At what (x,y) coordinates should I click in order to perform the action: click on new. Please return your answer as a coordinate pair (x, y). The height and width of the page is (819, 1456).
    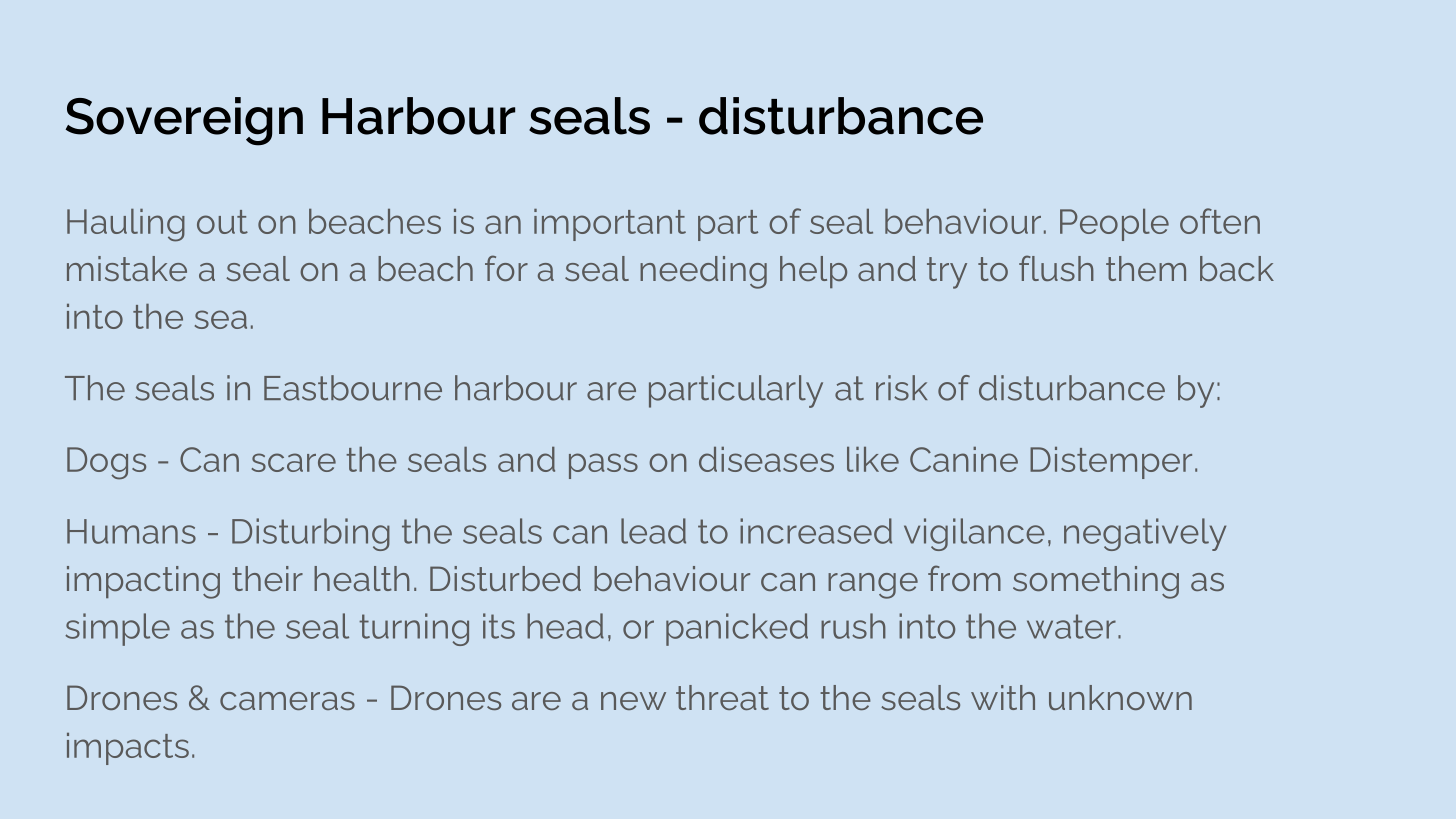
    Looking at the image, I should click on (633, 701).
